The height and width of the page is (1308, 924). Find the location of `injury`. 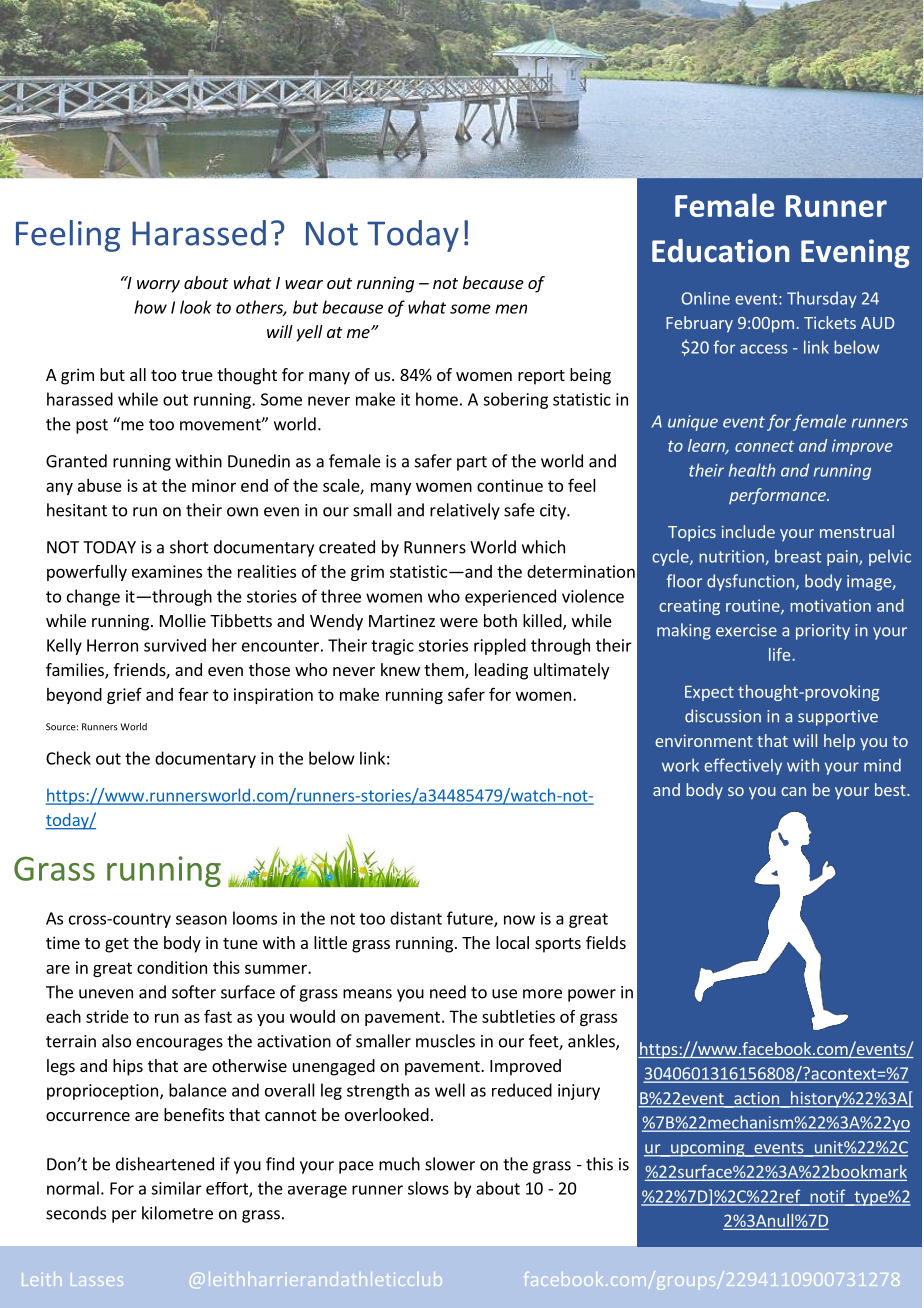

injury is located at coordinates (579, 1092).
